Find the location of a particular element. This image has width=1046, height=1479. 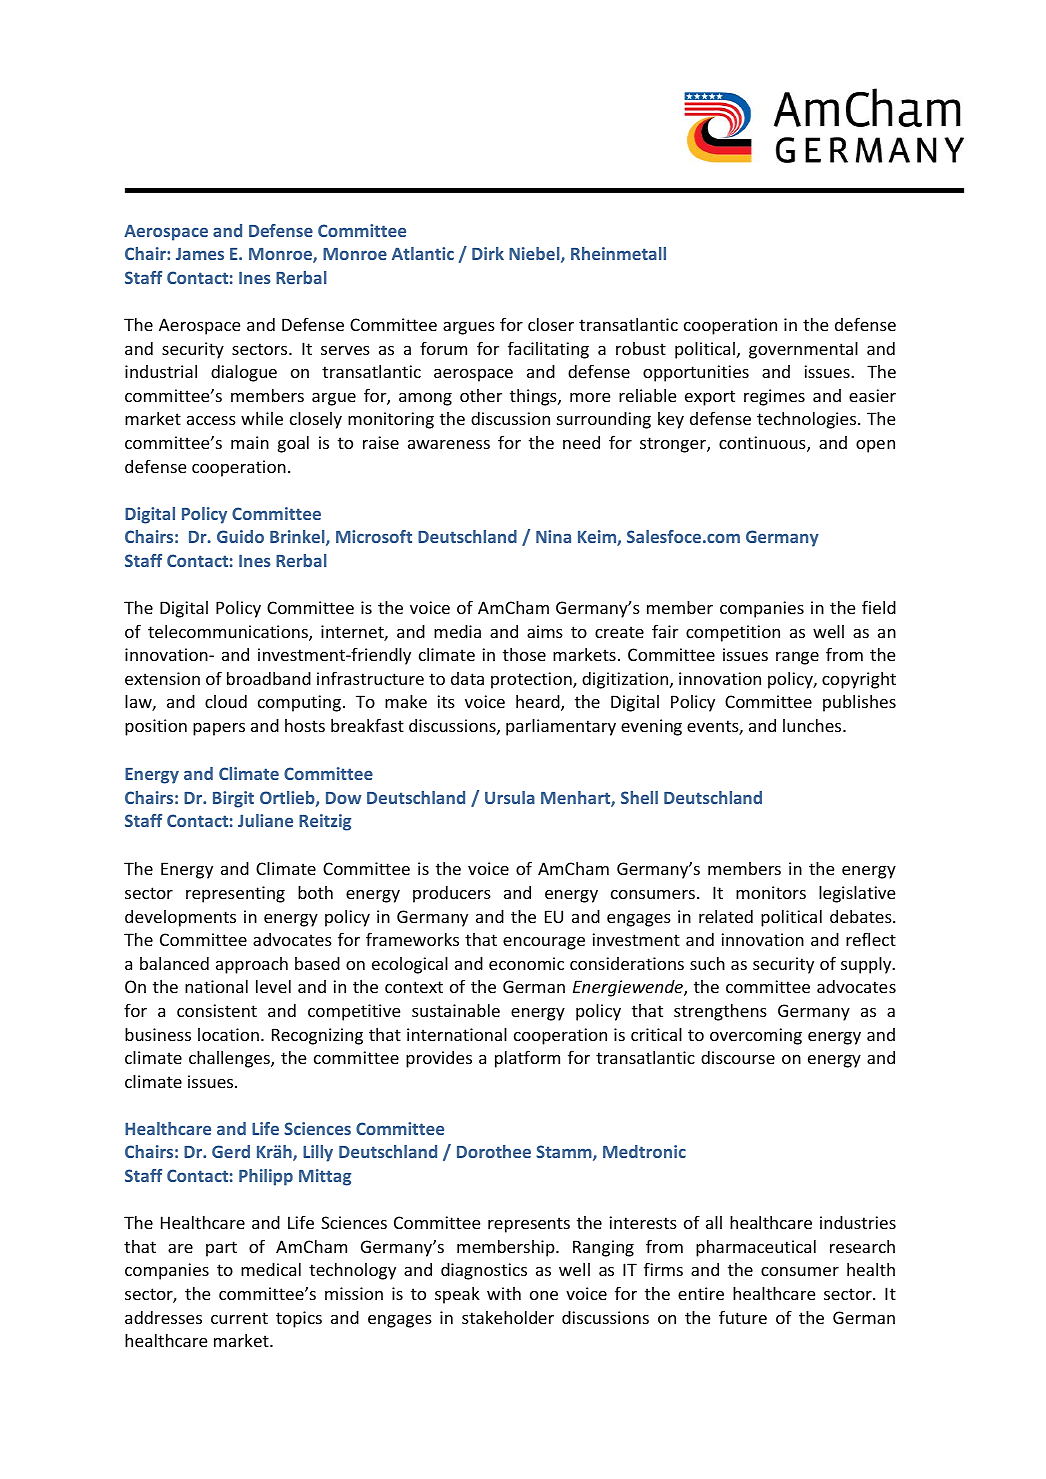

future is located at coordinates (743, 1317).
